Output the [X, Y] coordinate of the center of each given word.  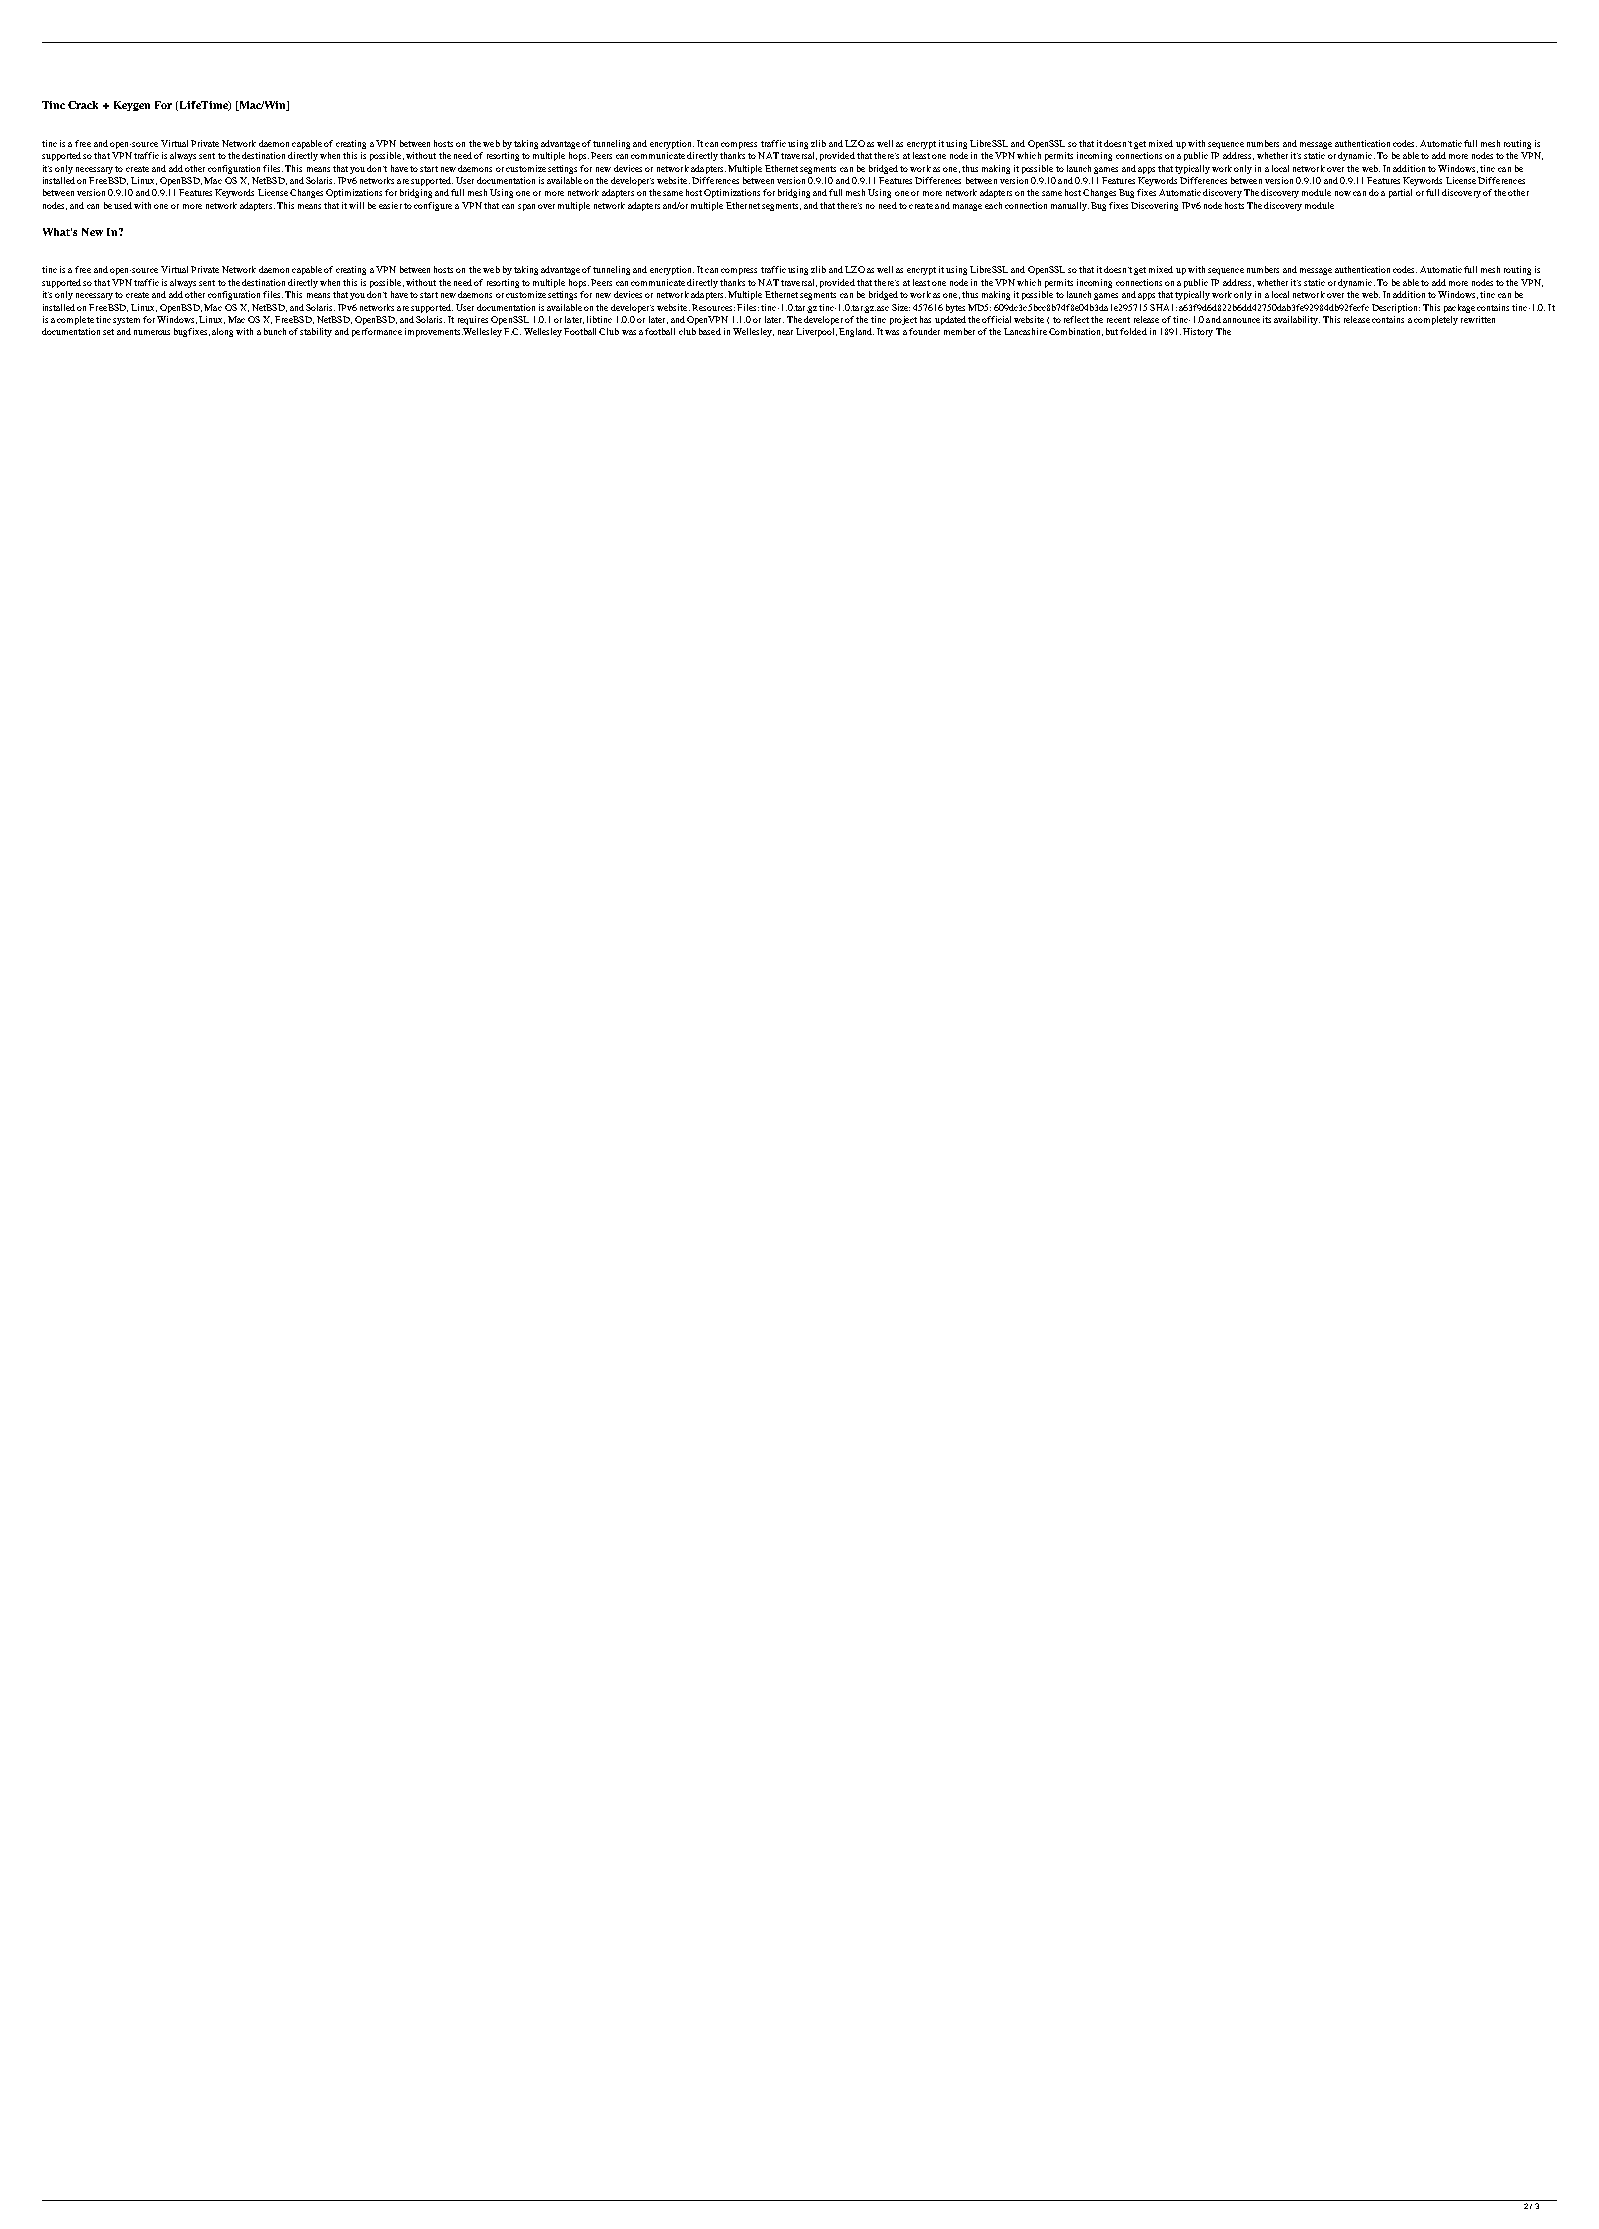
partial [1400, 193]
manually [1070, 206]
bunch [275, 331]
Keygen [132, 106]
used [123, 205]
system [126, 321]
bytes [955, 308]
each [993, 205]
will [356, 205]
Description [1396, 308]
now [1343, 193]
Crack [83, 105]
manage [967, 207]
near [785, 332]
